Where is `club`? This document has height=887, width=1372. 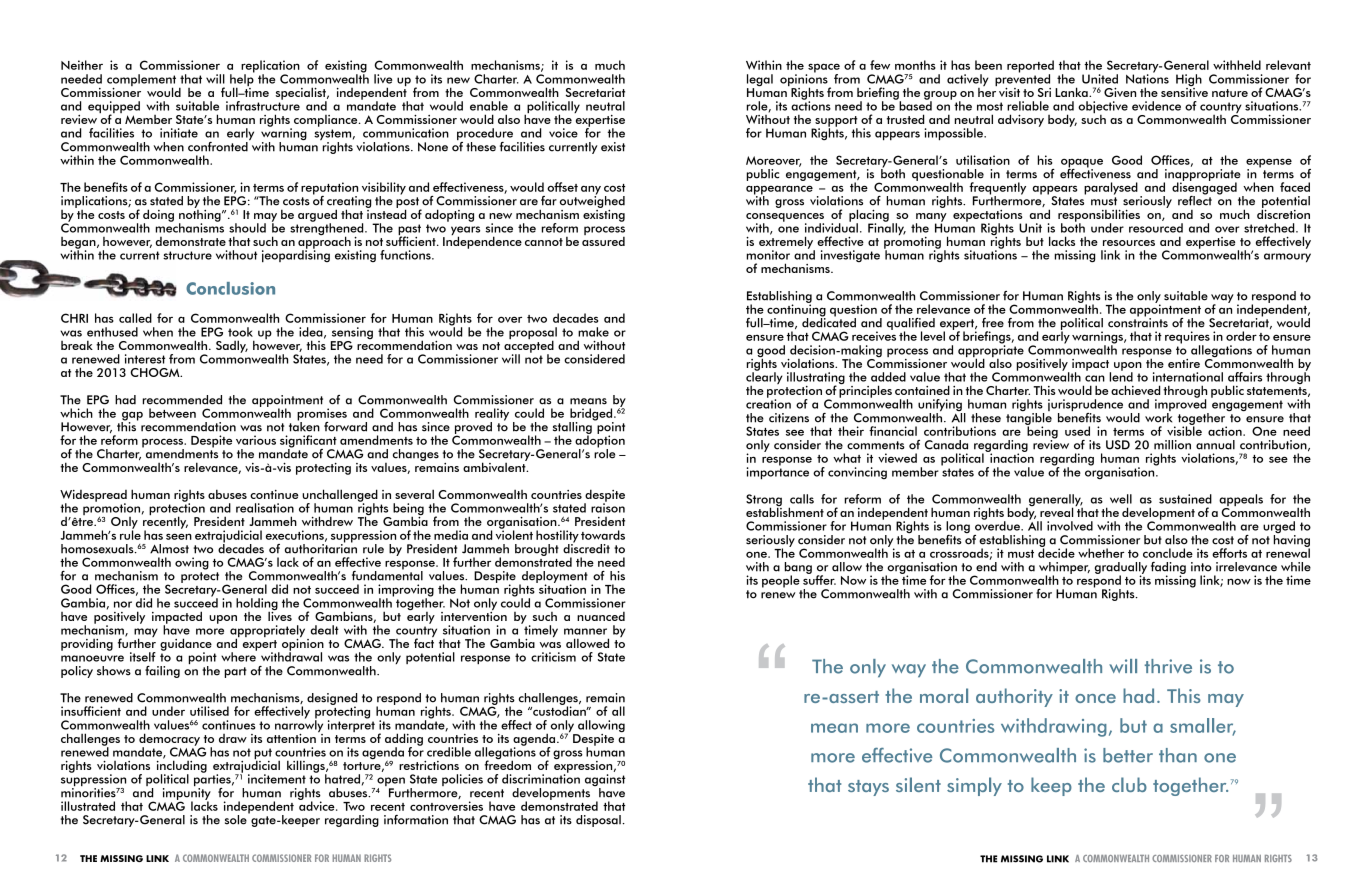 club is located at coordinates (1129, 784).
